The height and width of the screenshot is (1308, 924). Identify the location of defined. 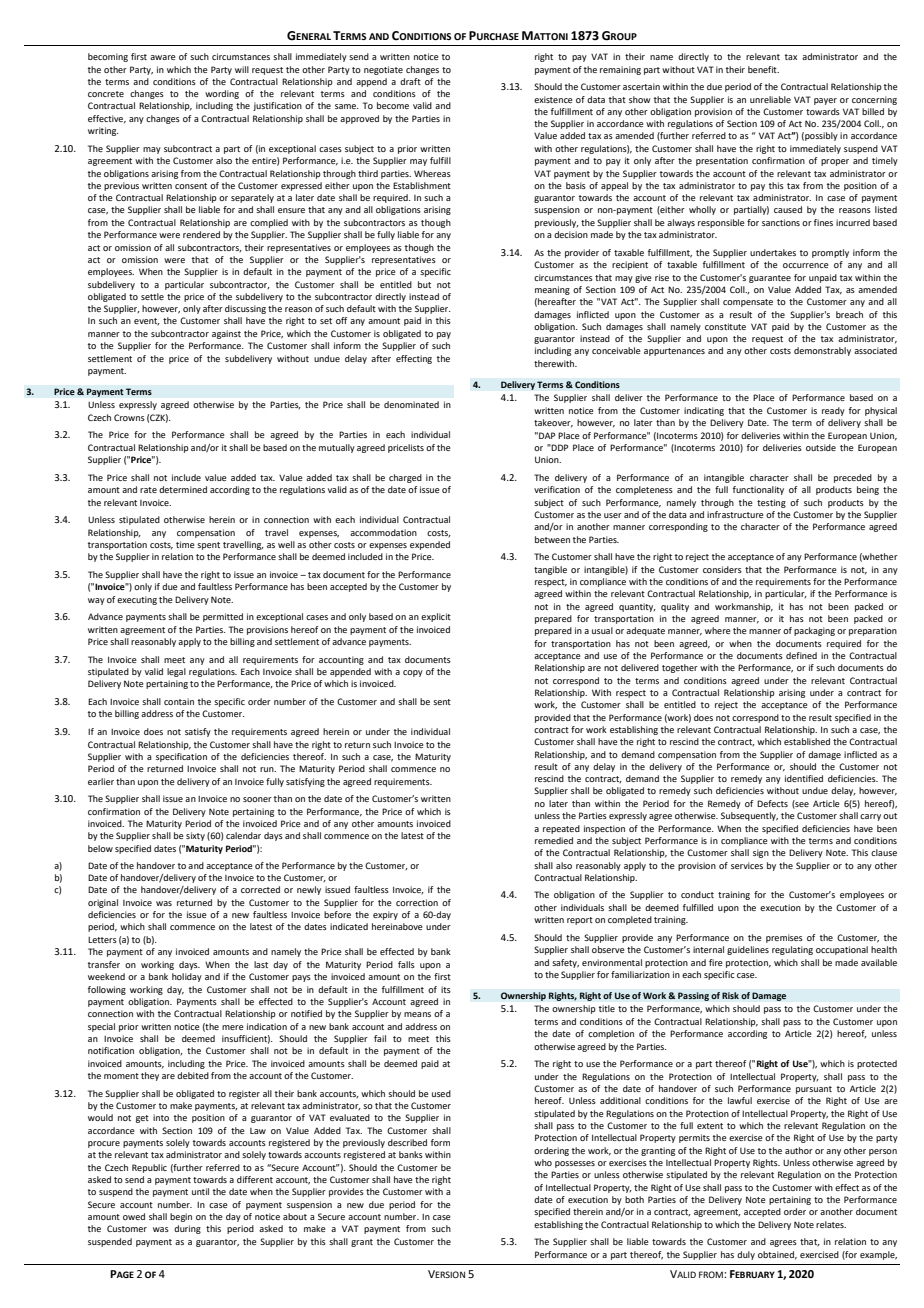
(801, 655).
